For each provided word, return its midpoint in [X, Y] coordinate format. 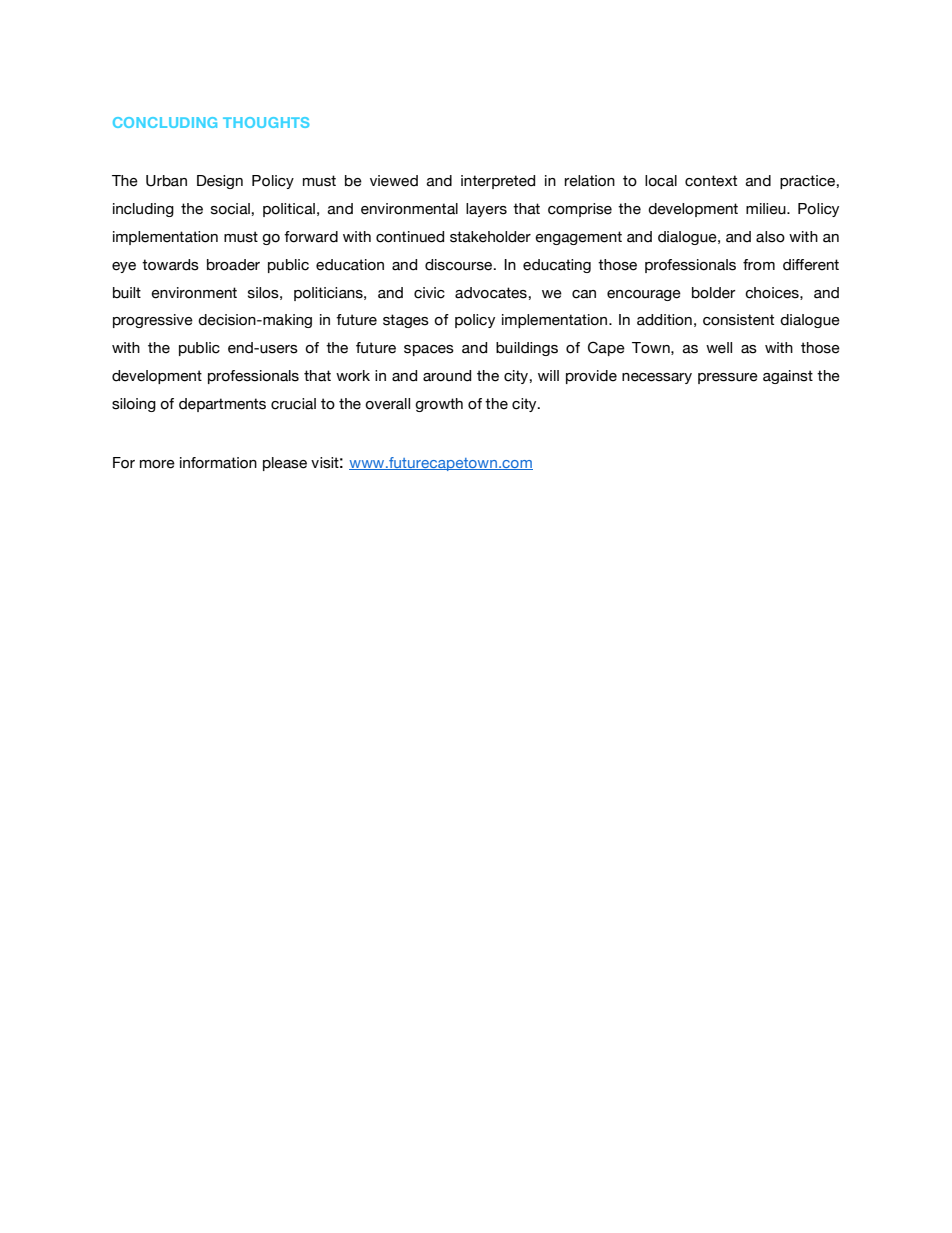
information [218, 463]
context [711, 181]
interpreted [498, 182]
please [285, 464]
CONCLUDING [165, 122]
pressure [728, 378]
